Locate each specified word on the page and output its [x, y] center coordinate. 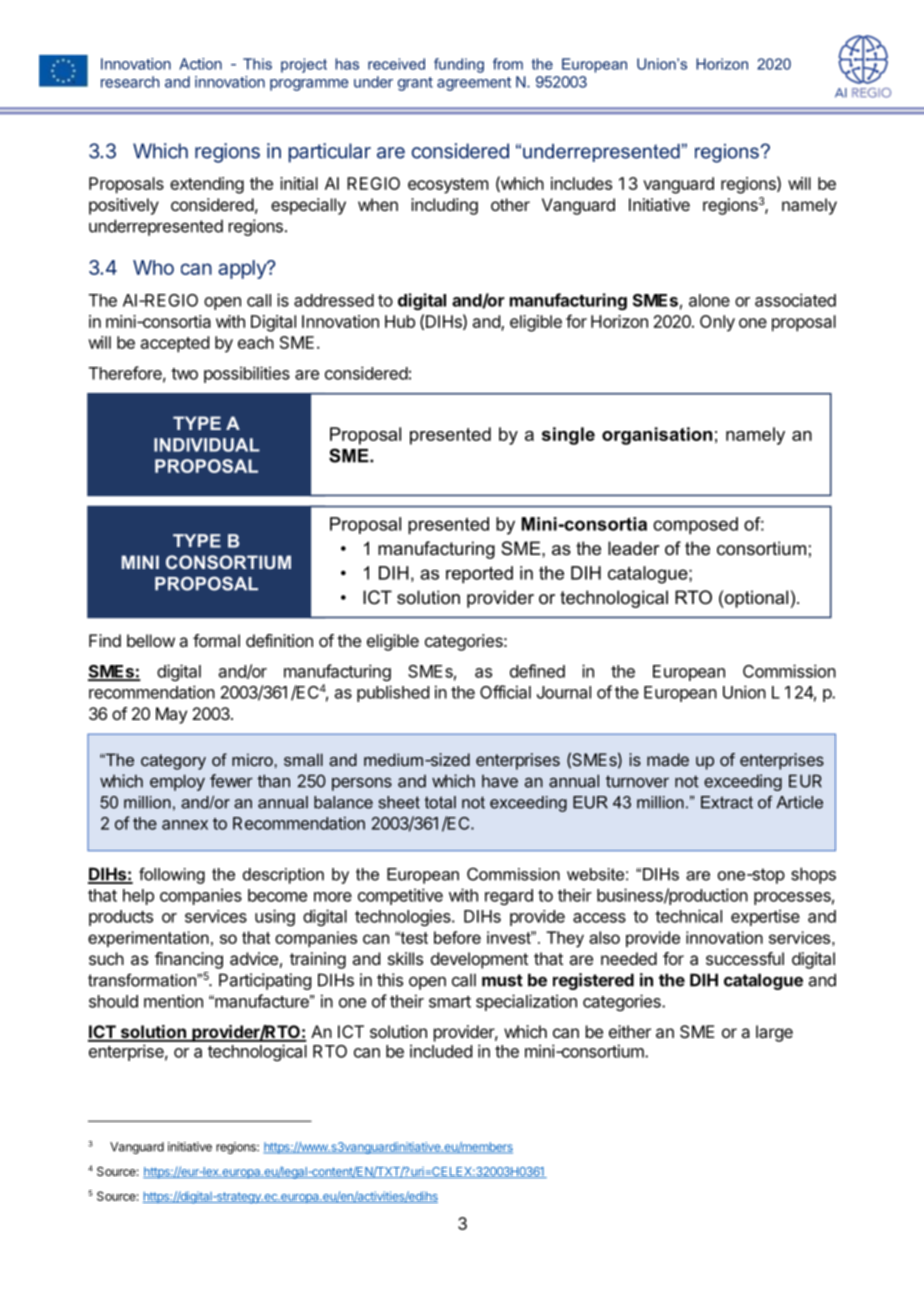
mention [173, 1001]
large [774, 1033]
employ [177, 782]
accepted [175, 344]
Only [717, 323]
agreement [474, 84]
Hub [400, 321]
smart [450, 1002]
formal [216, 640]
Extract [727, 802]
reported [479, 575]
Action [200, 64]
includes [581, 183]
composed [695, 526]
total [440, 802]
